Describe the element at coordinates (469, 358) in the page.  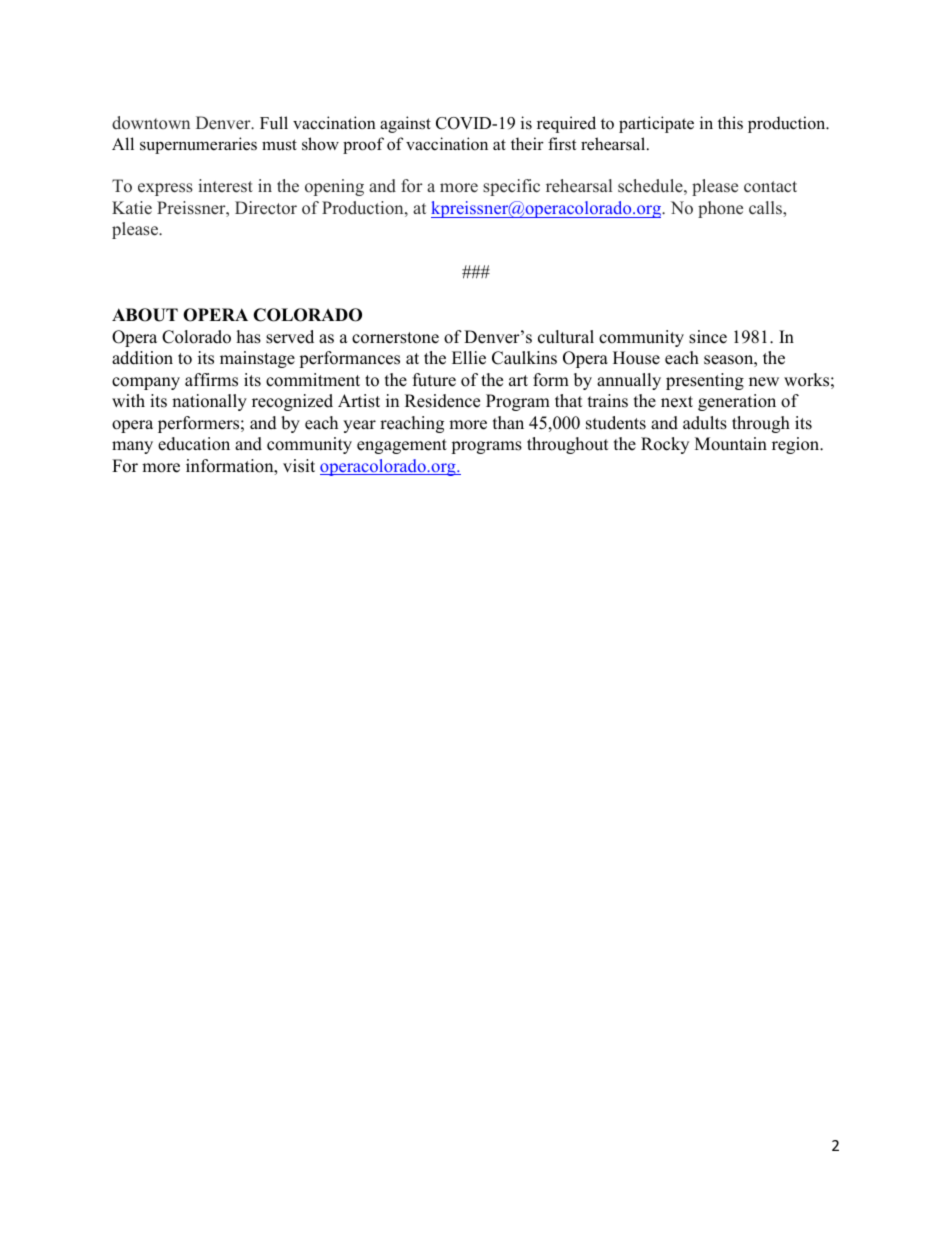
I see `Ellie` at that location.
